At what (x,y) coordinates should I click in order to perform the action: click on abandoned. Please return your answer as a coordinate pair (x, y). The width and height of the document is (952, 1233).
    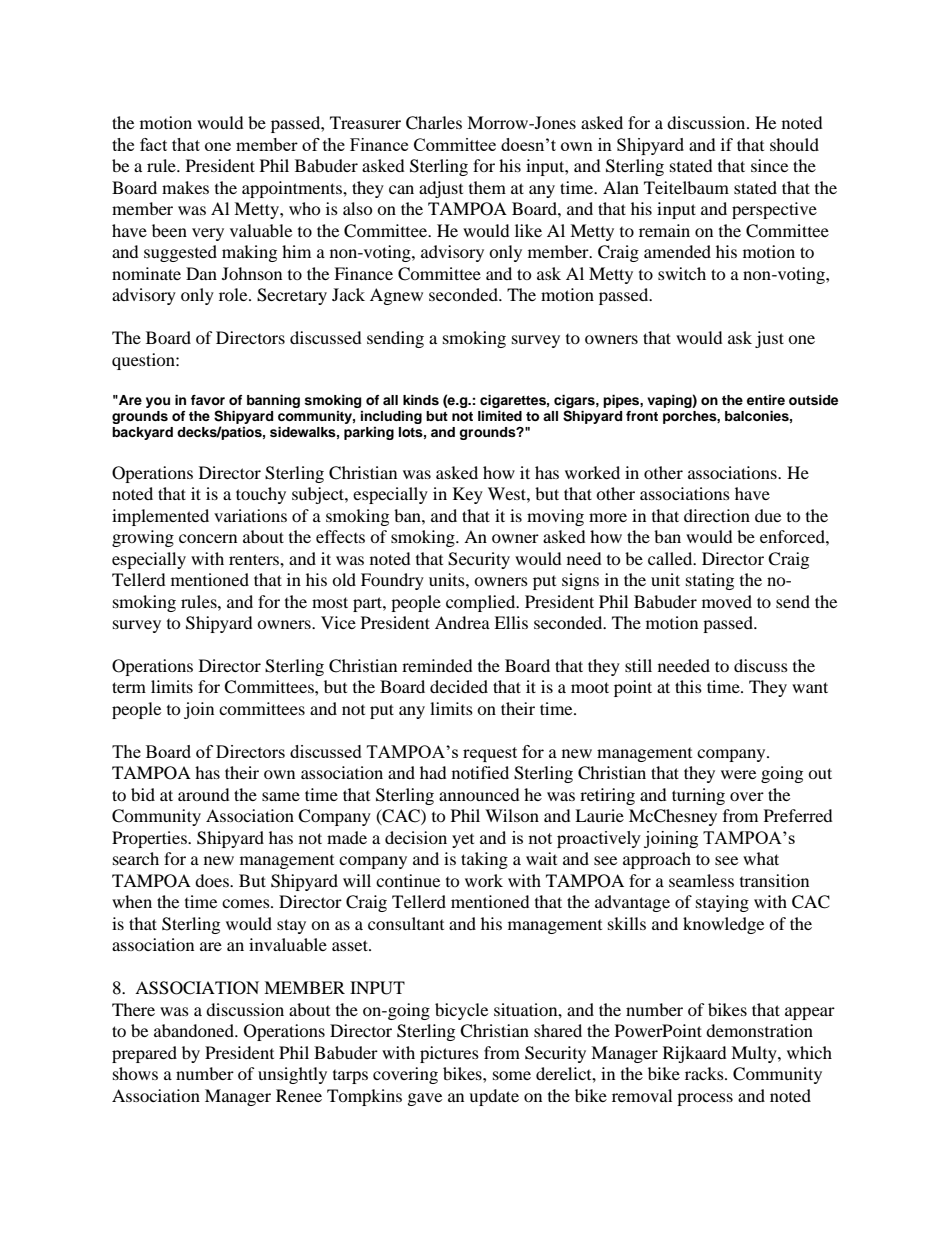
    Looking at the image, I should click on (195, 1030).
